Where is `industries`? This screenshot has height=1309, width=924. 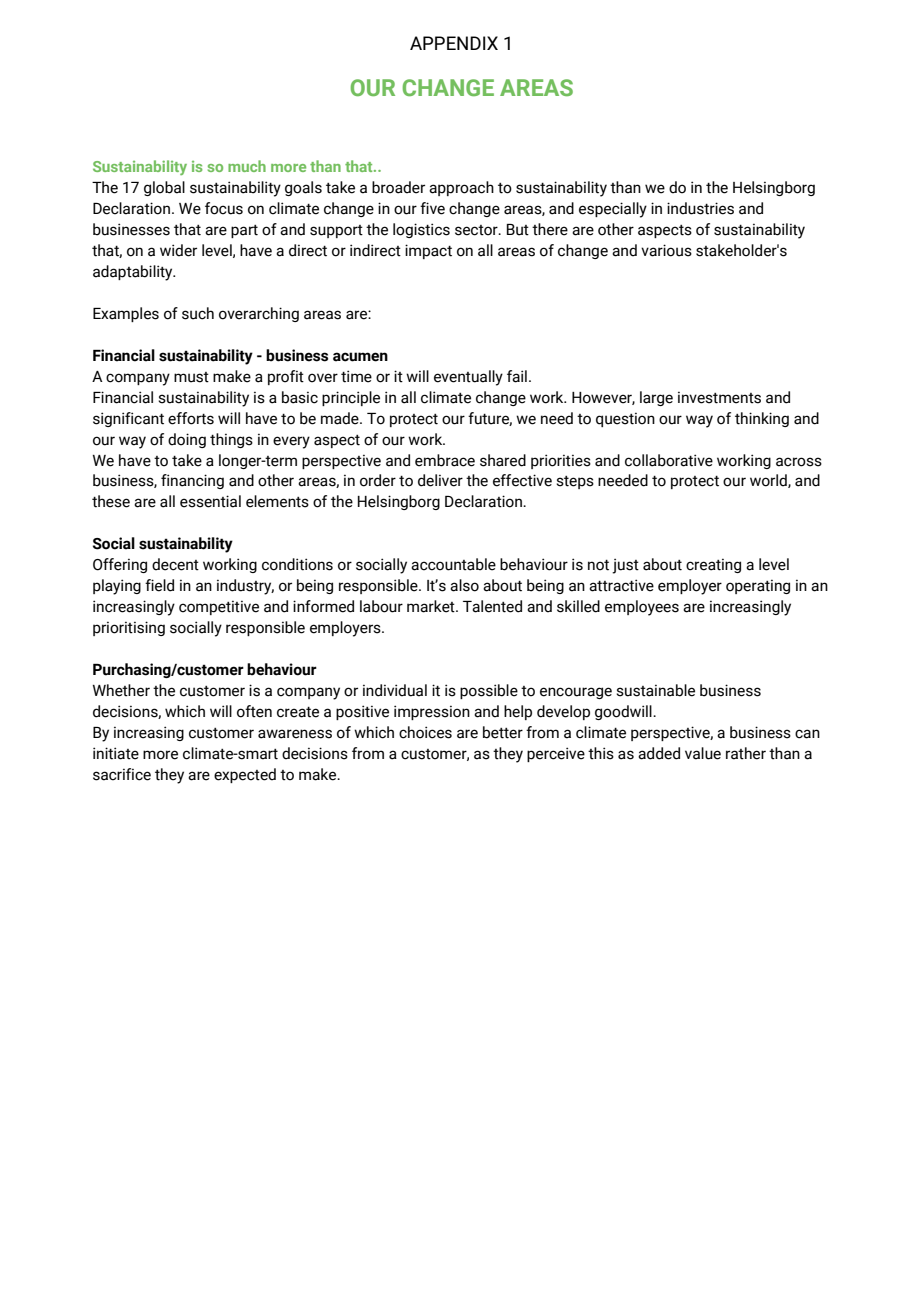 industries is located at coordinates (700, 208).
